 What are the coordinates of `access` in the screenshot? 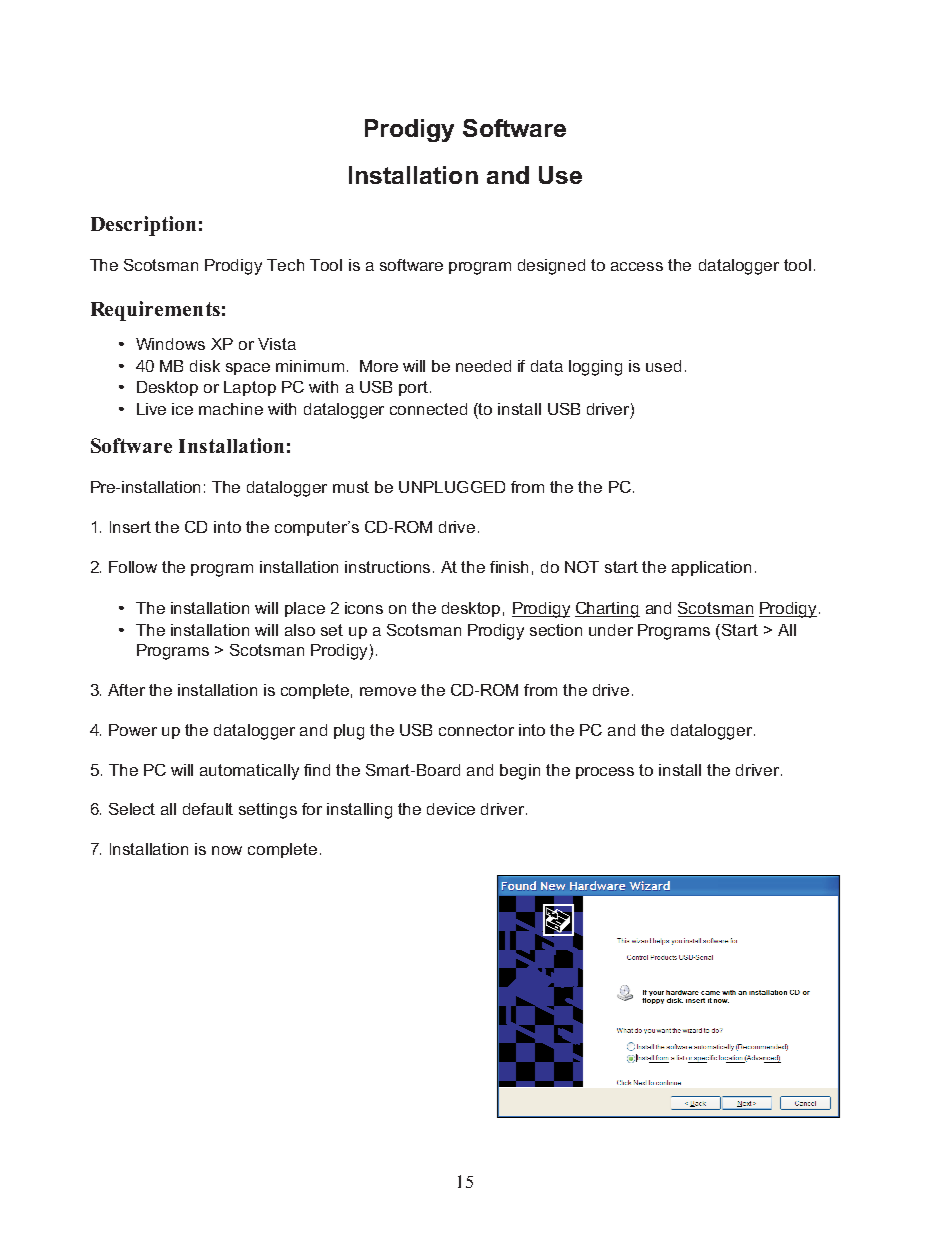 It's located at (637, 266).
